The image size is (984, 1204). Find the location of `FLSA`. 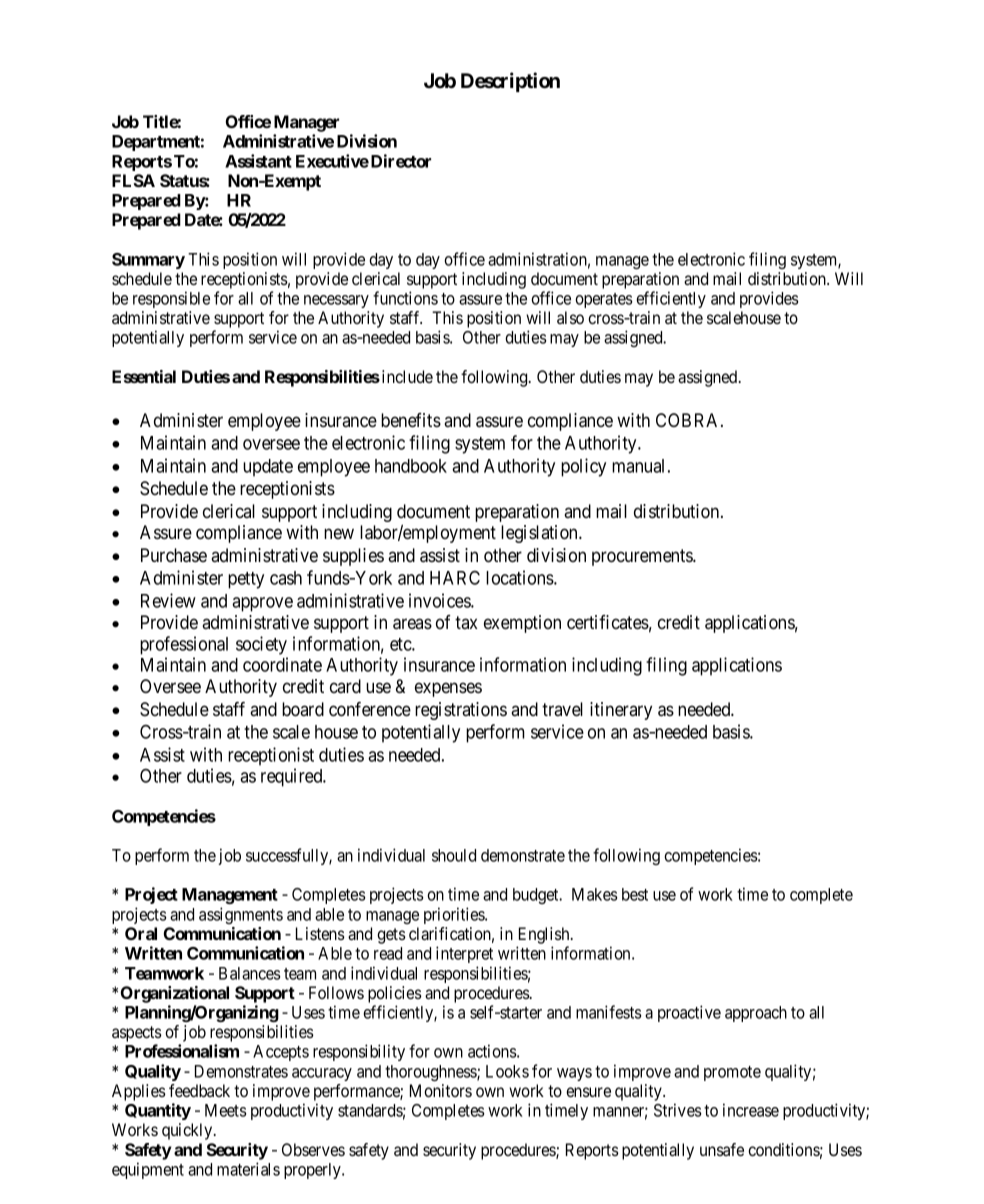

FLSA is located at coordinates (133, 180).
